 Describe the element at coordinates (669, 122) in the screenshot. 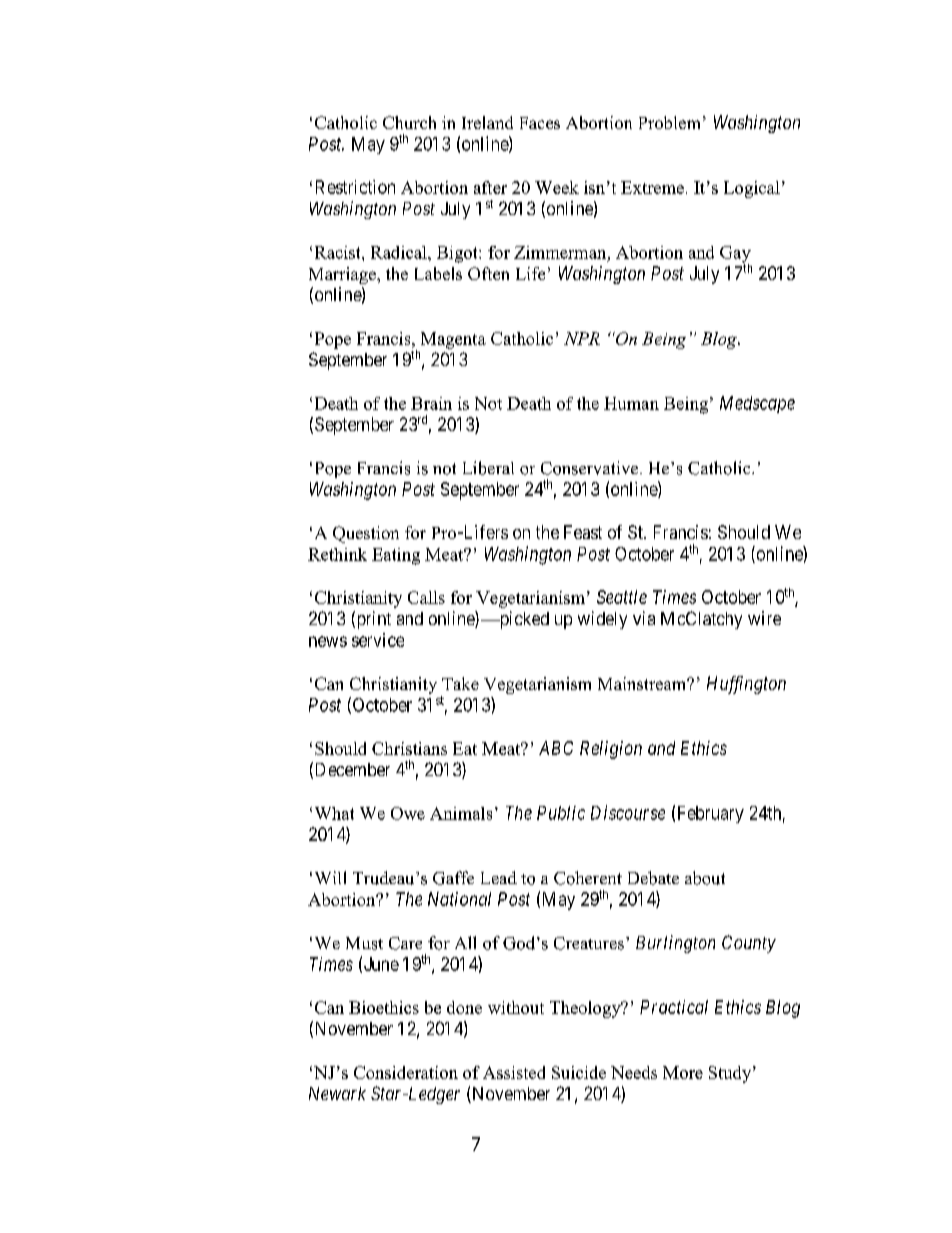

I see `Problem` at that location.
